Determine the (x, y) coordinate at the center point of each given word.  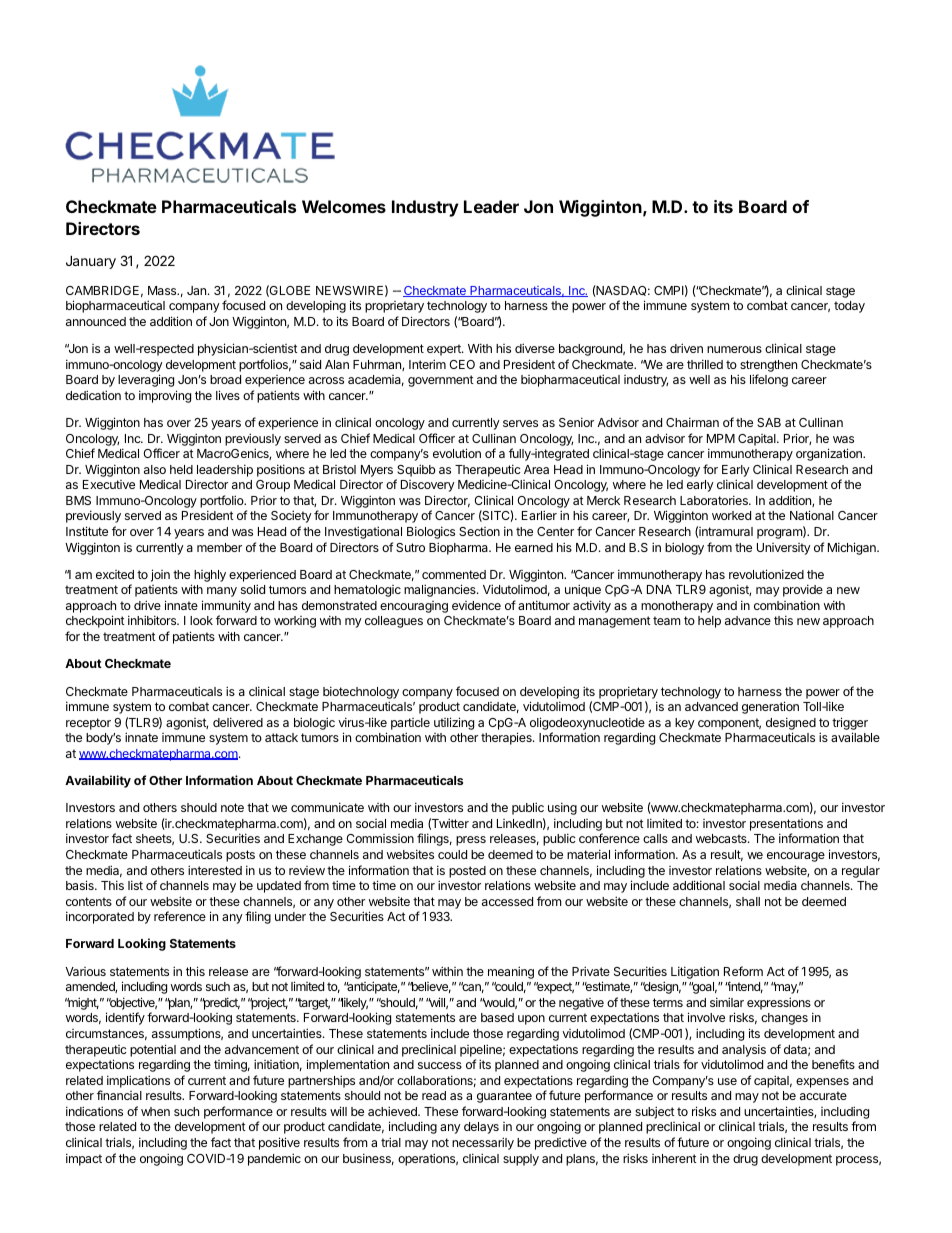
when (155, 1111)
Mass (163, 290)
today (849, 307)
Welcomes (344, 206)
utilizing (454, 723)
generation (770, 707)
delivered (238, 722)
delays (481, 1128)
